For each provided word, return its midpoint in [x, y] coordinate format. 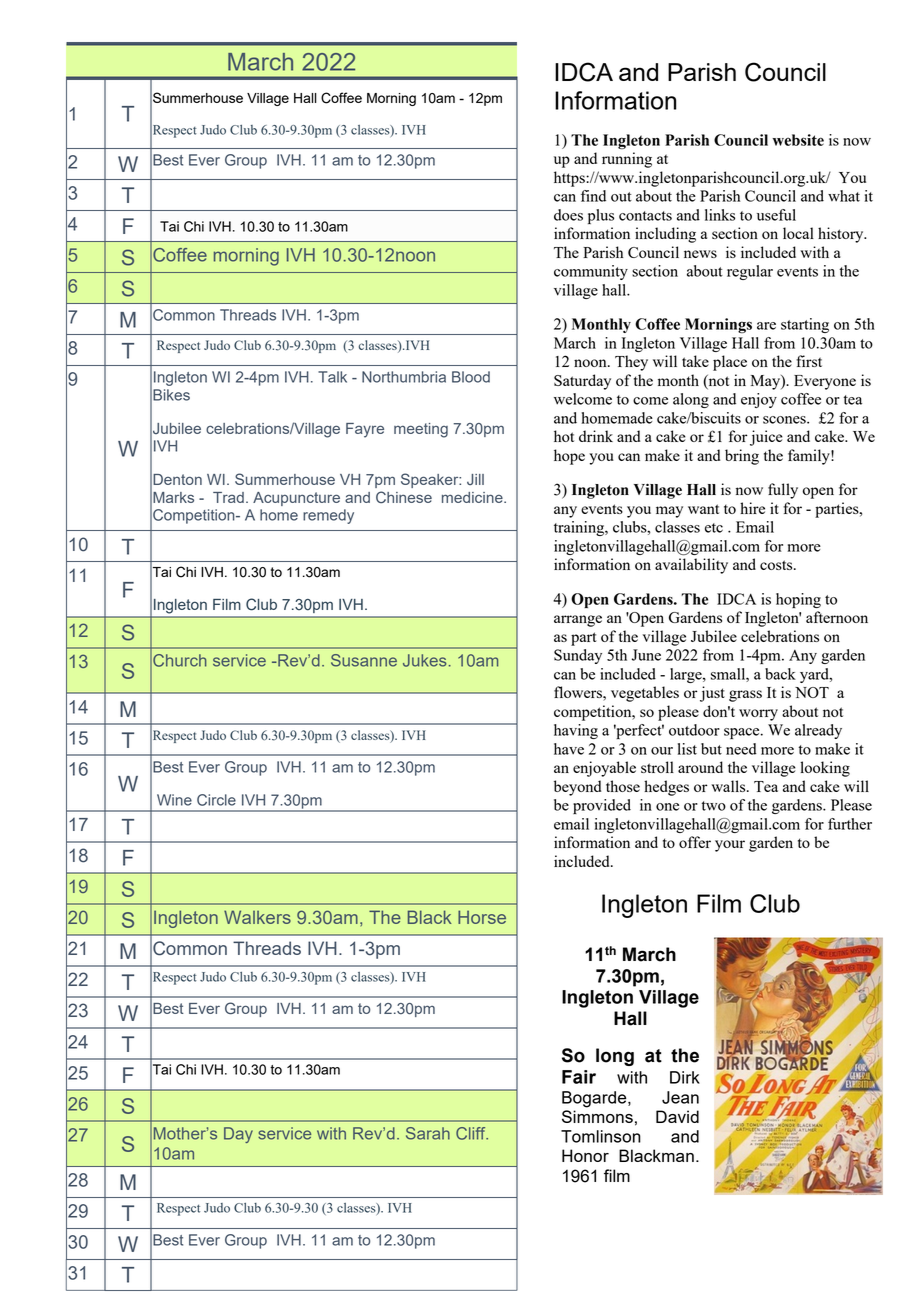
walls [729, 786]
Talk [332, 377]
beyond [577, 788]
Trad [228, 497]
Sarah [428, 1133]
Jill [475, 479]
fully [783, 491]
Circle [216, 800]
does [568, 215]
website [798, 140]
